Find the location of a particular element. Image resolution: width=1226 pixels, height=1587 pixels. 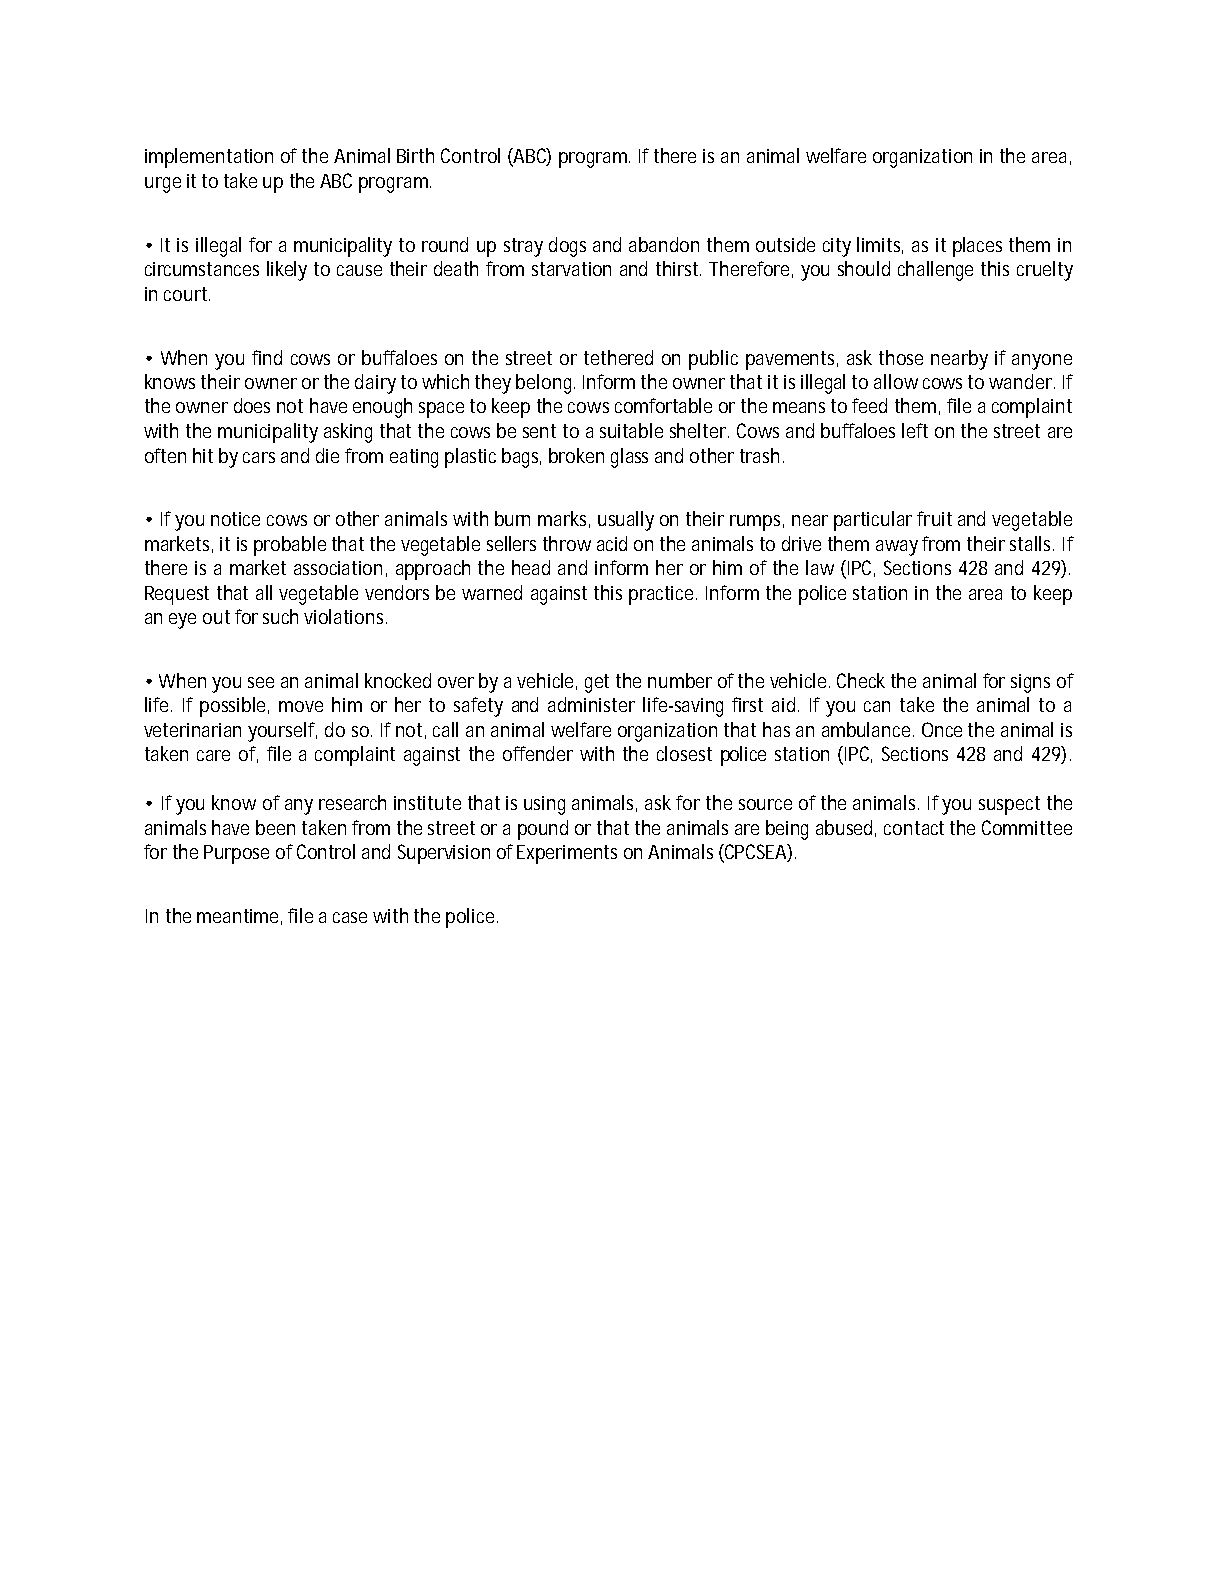

pound is located at coordinates (543, 830).
